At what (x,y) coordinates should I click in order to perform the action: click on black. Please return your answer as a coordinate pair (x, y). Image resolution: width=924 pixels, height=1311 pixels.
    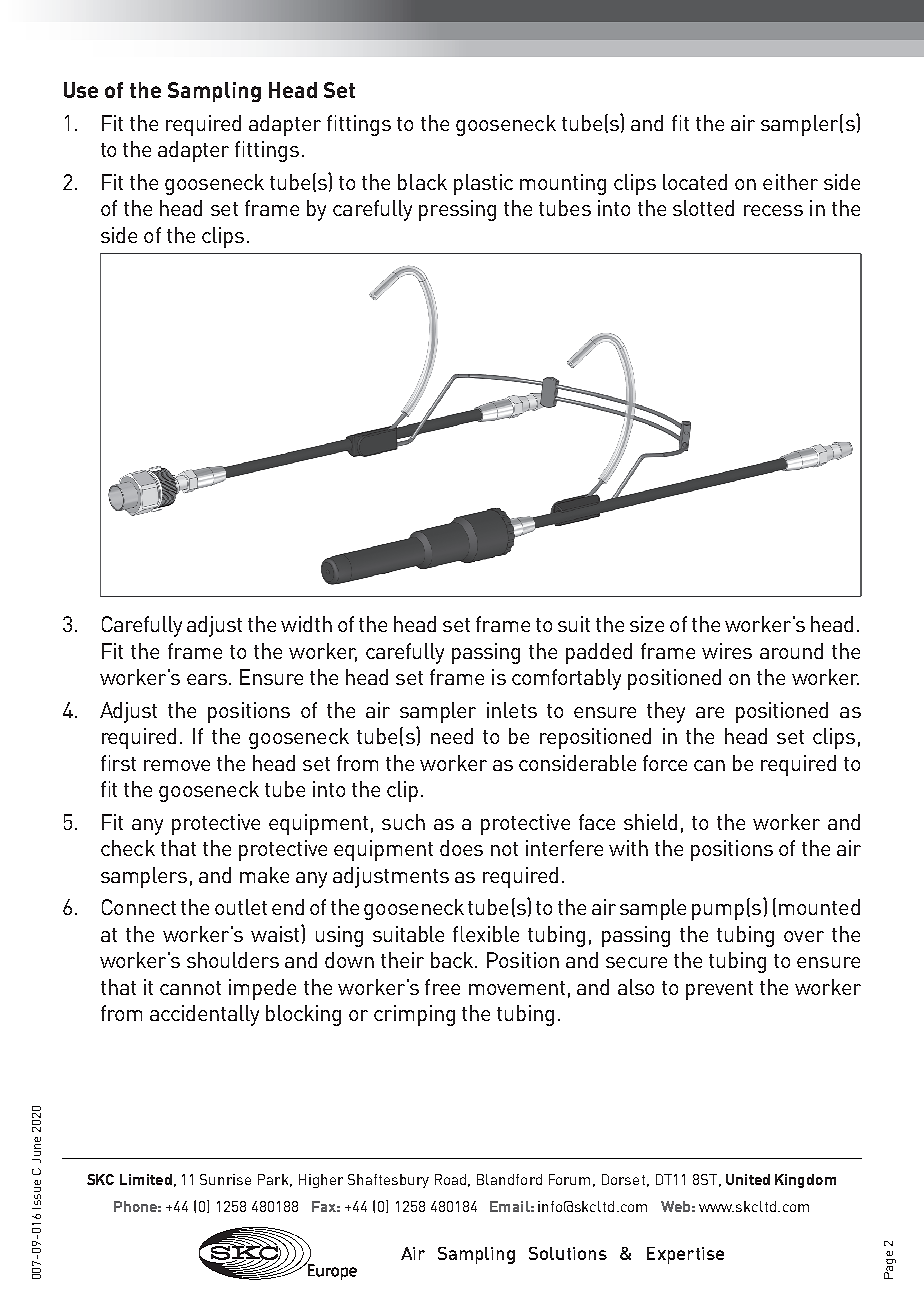
    Looking at the image, I should click on (422, 182).
